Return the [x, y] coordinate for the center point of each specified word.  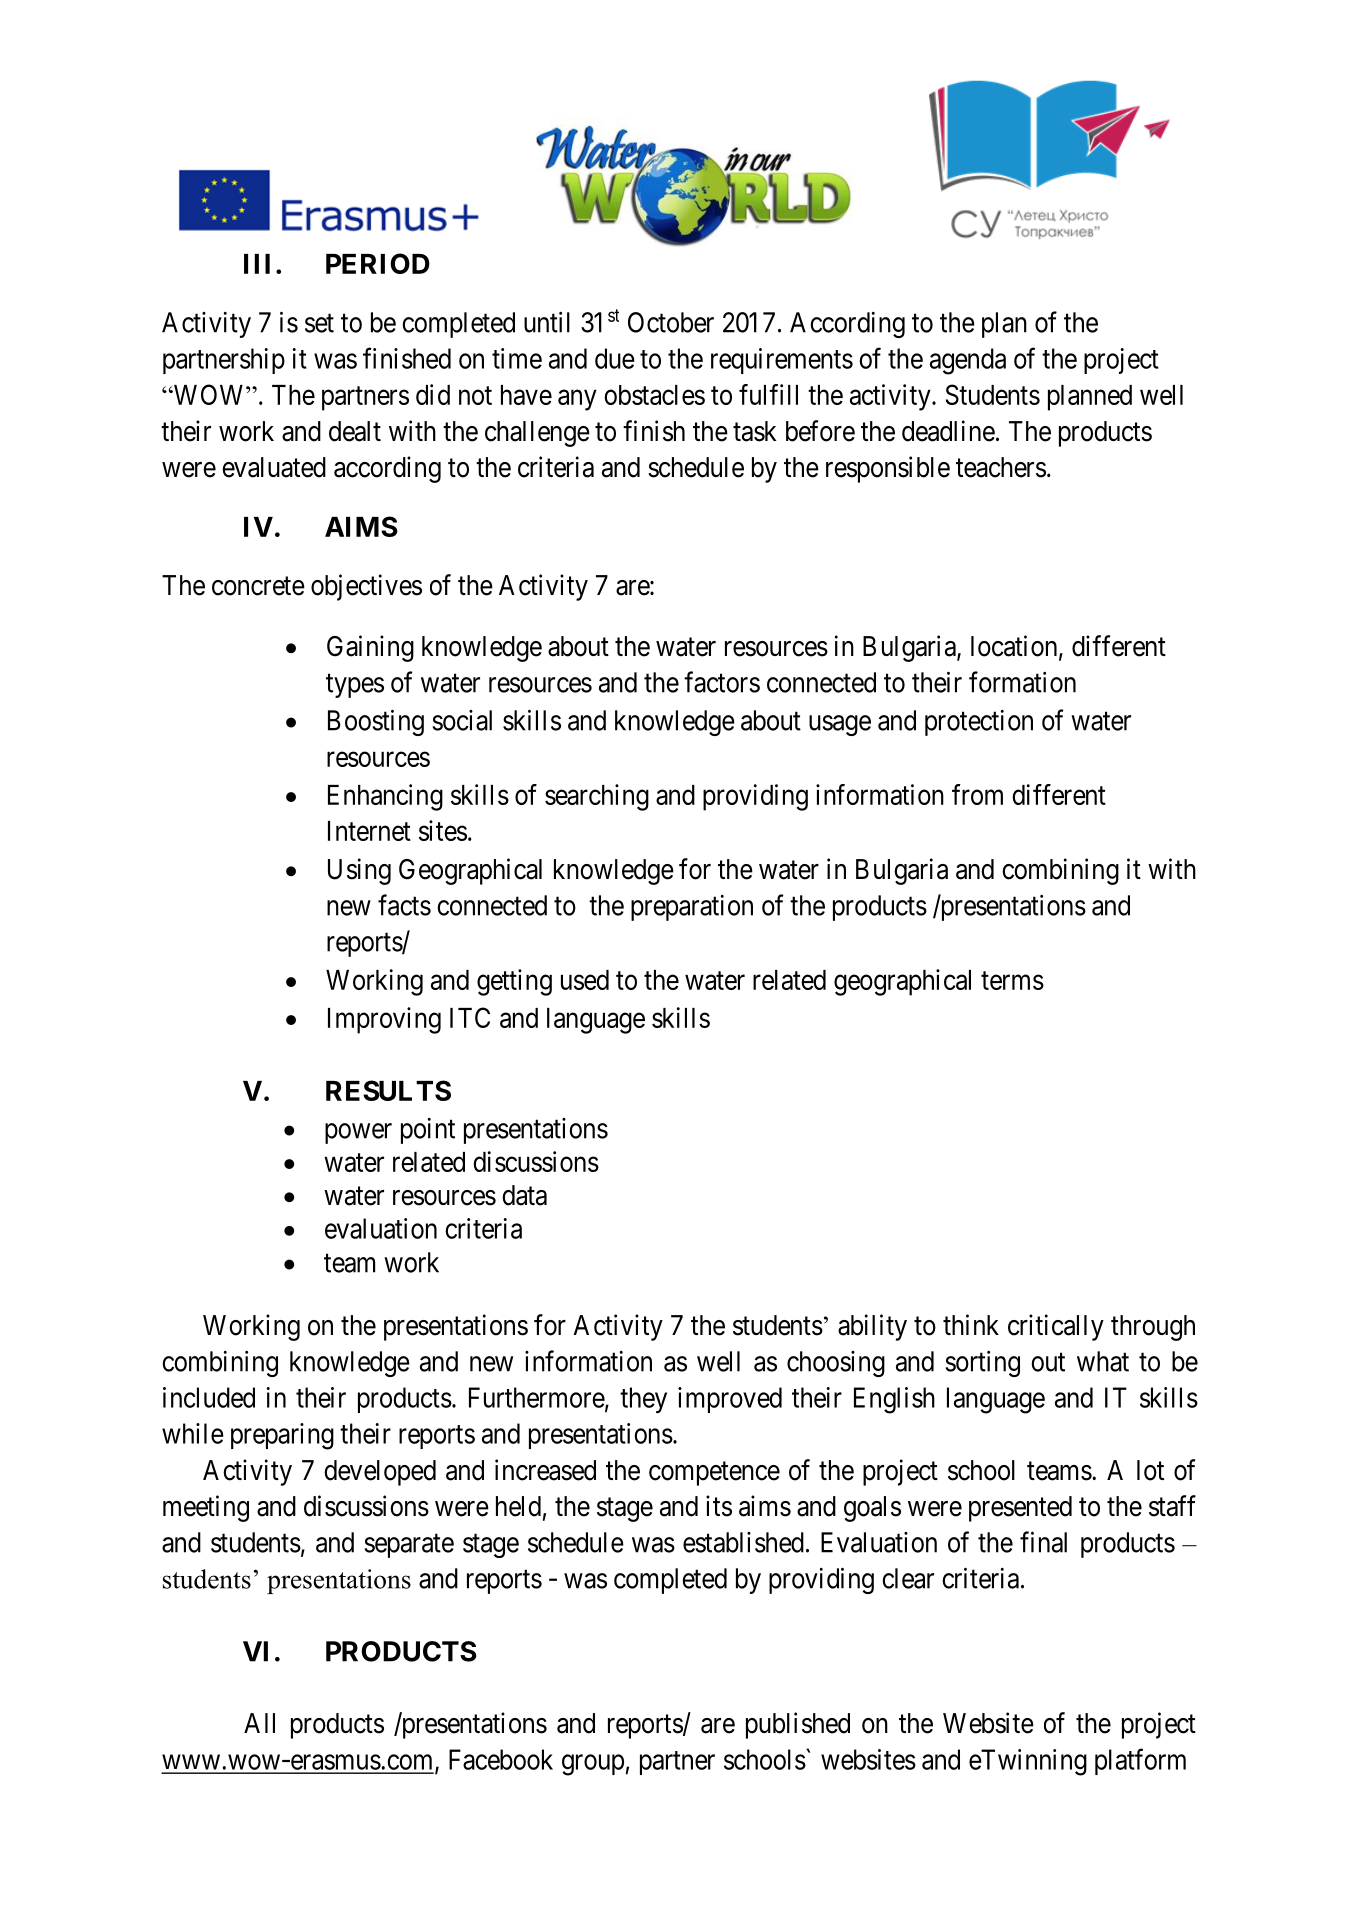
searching [597, 797]
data [524, 1195]
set [319, 323]
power [358, 1133]
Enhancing [385, 797]
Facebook [501, 1759]
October [671, 322]
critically [1056, 1327]
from [977, 794]
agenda [968, 361]
